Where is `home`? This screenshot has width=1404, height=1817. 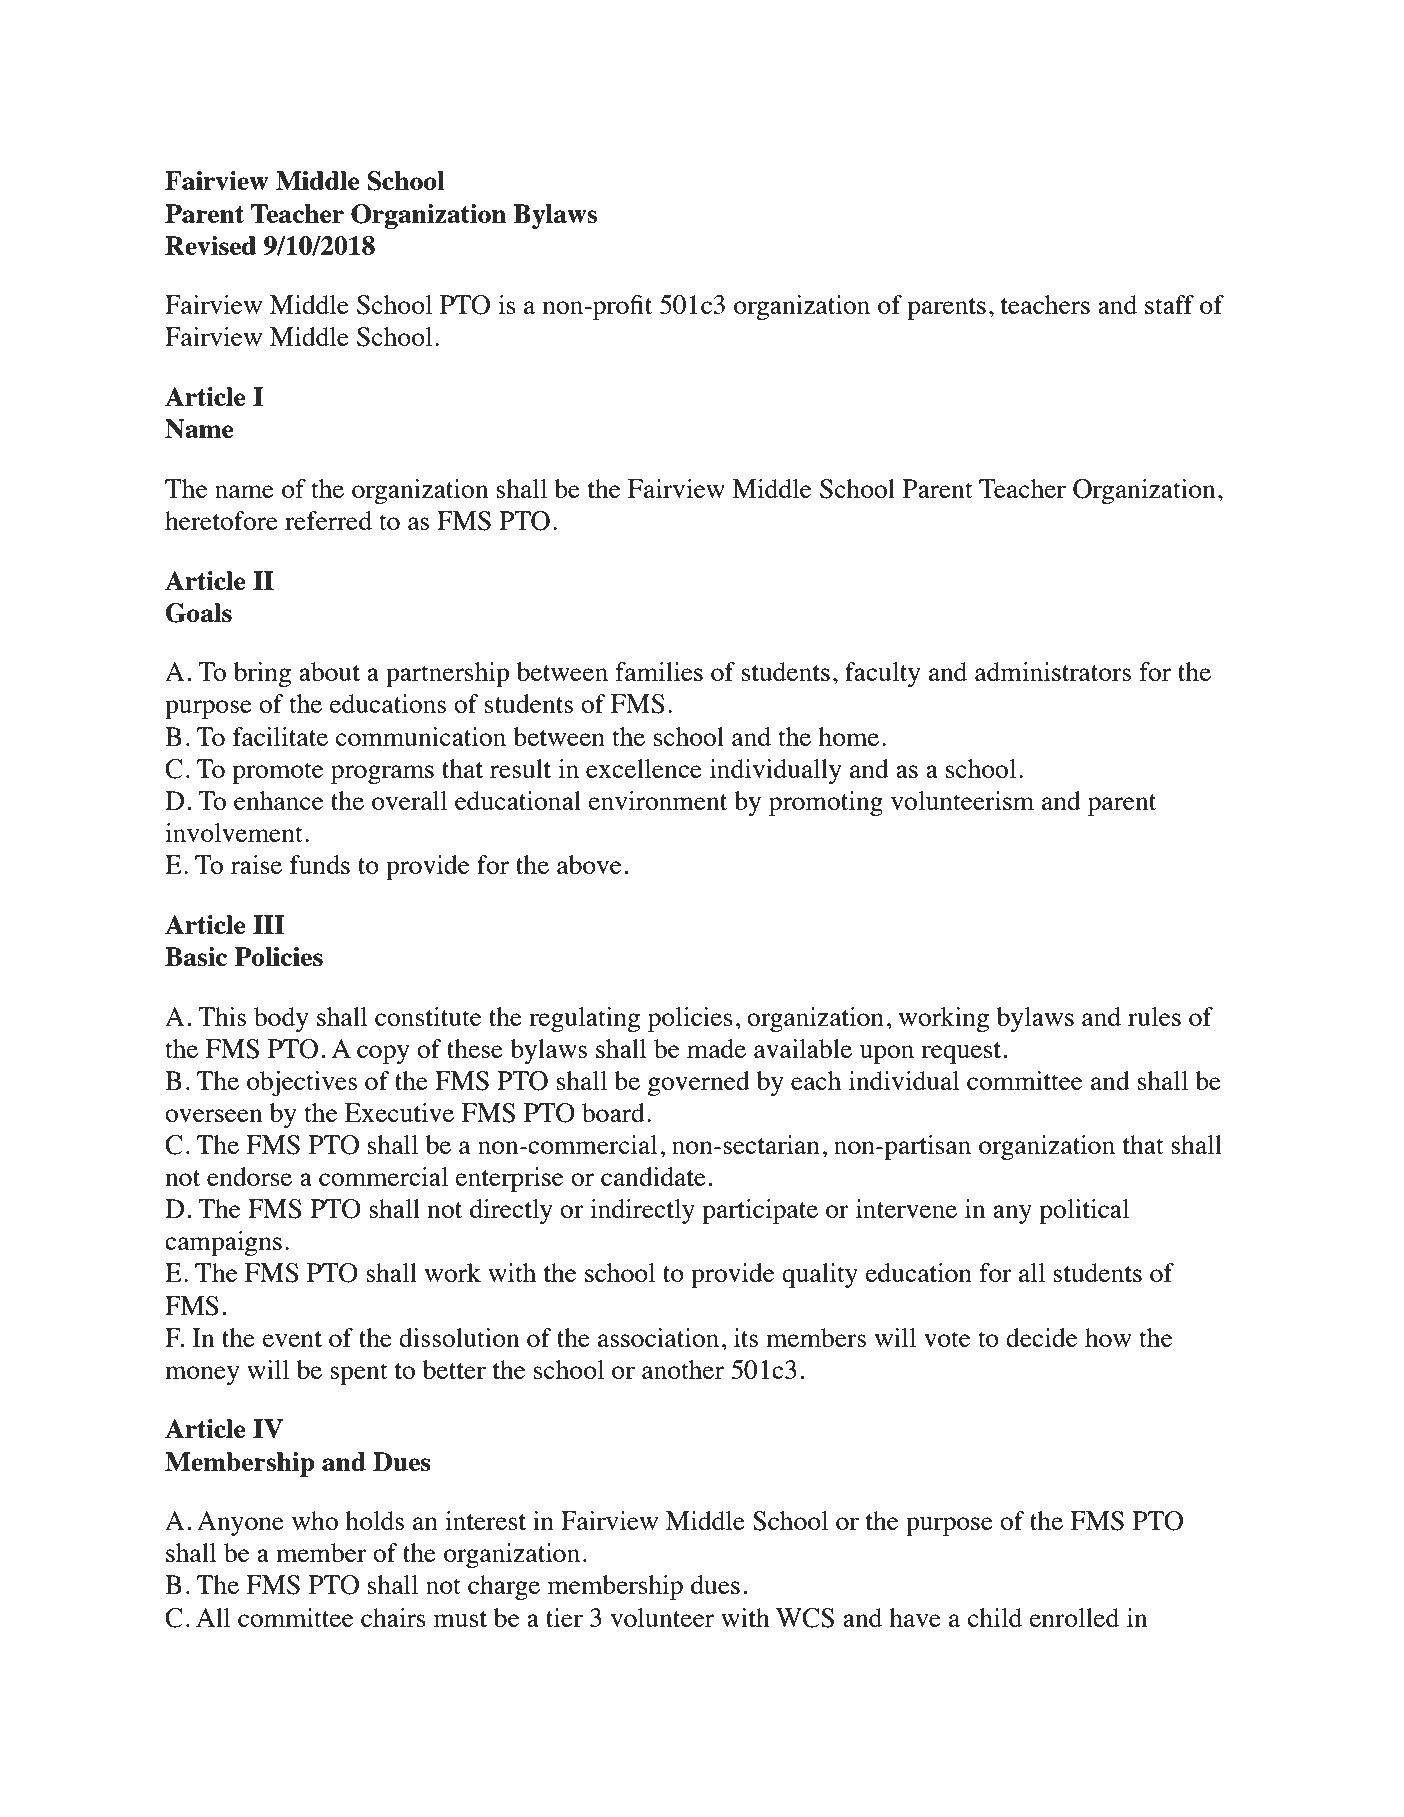 home is located at coordinates (848, 736).
